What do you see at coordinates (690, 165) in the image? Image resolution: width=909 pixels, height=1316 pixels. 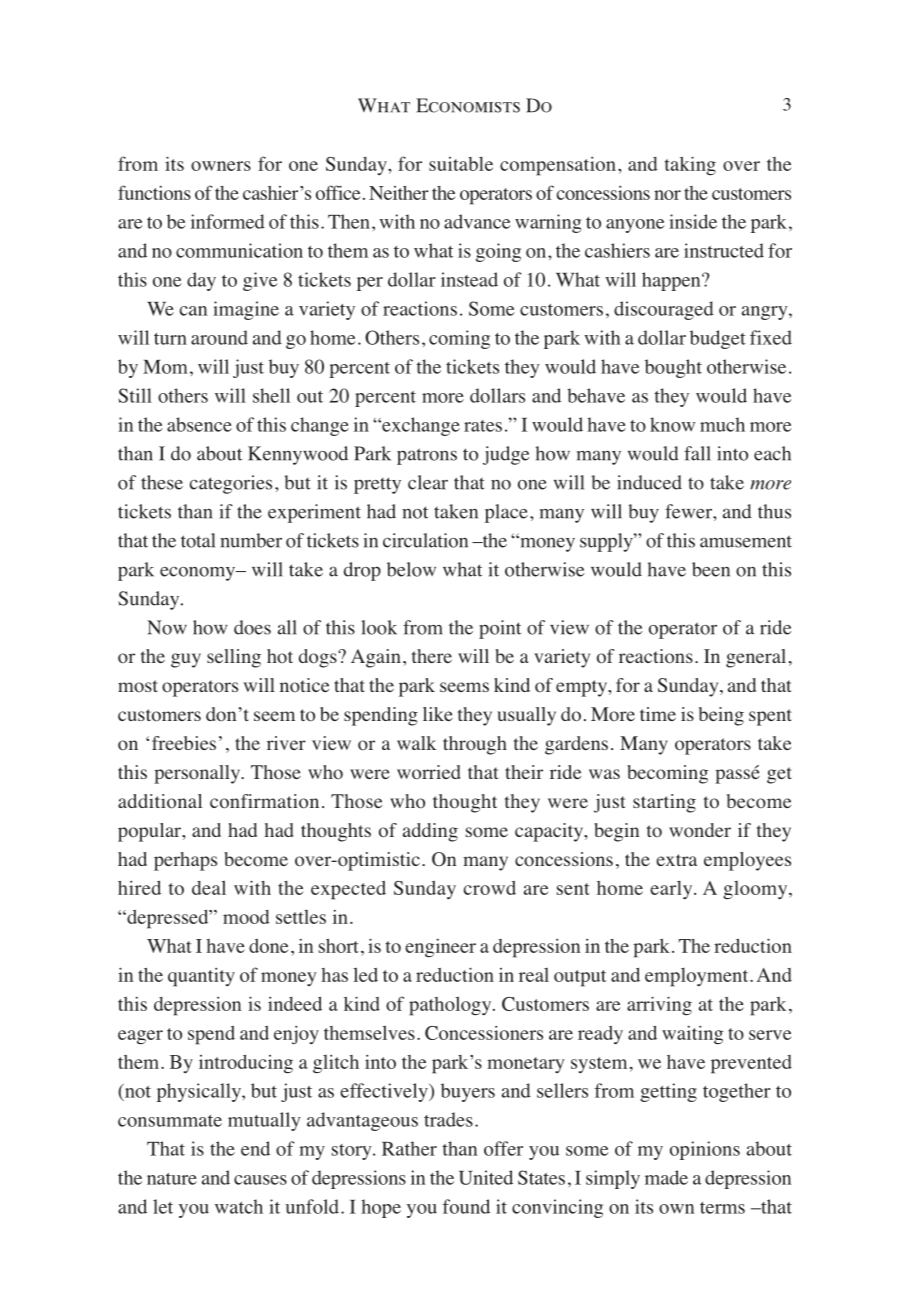 I see `taking` at bounding box center [690, 165].
